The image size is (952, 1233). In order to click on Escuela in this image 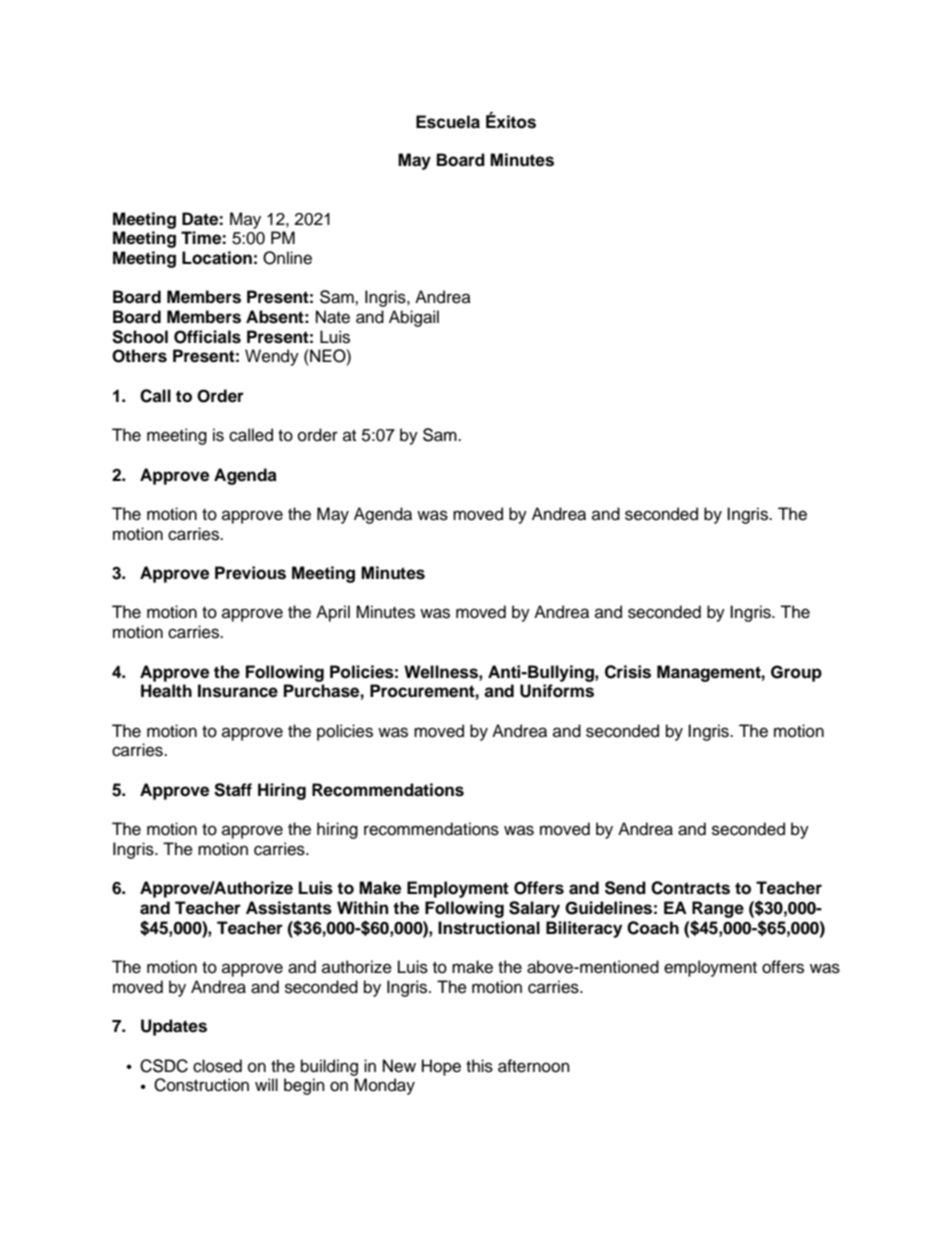, I will do `click(448, 122)`.
